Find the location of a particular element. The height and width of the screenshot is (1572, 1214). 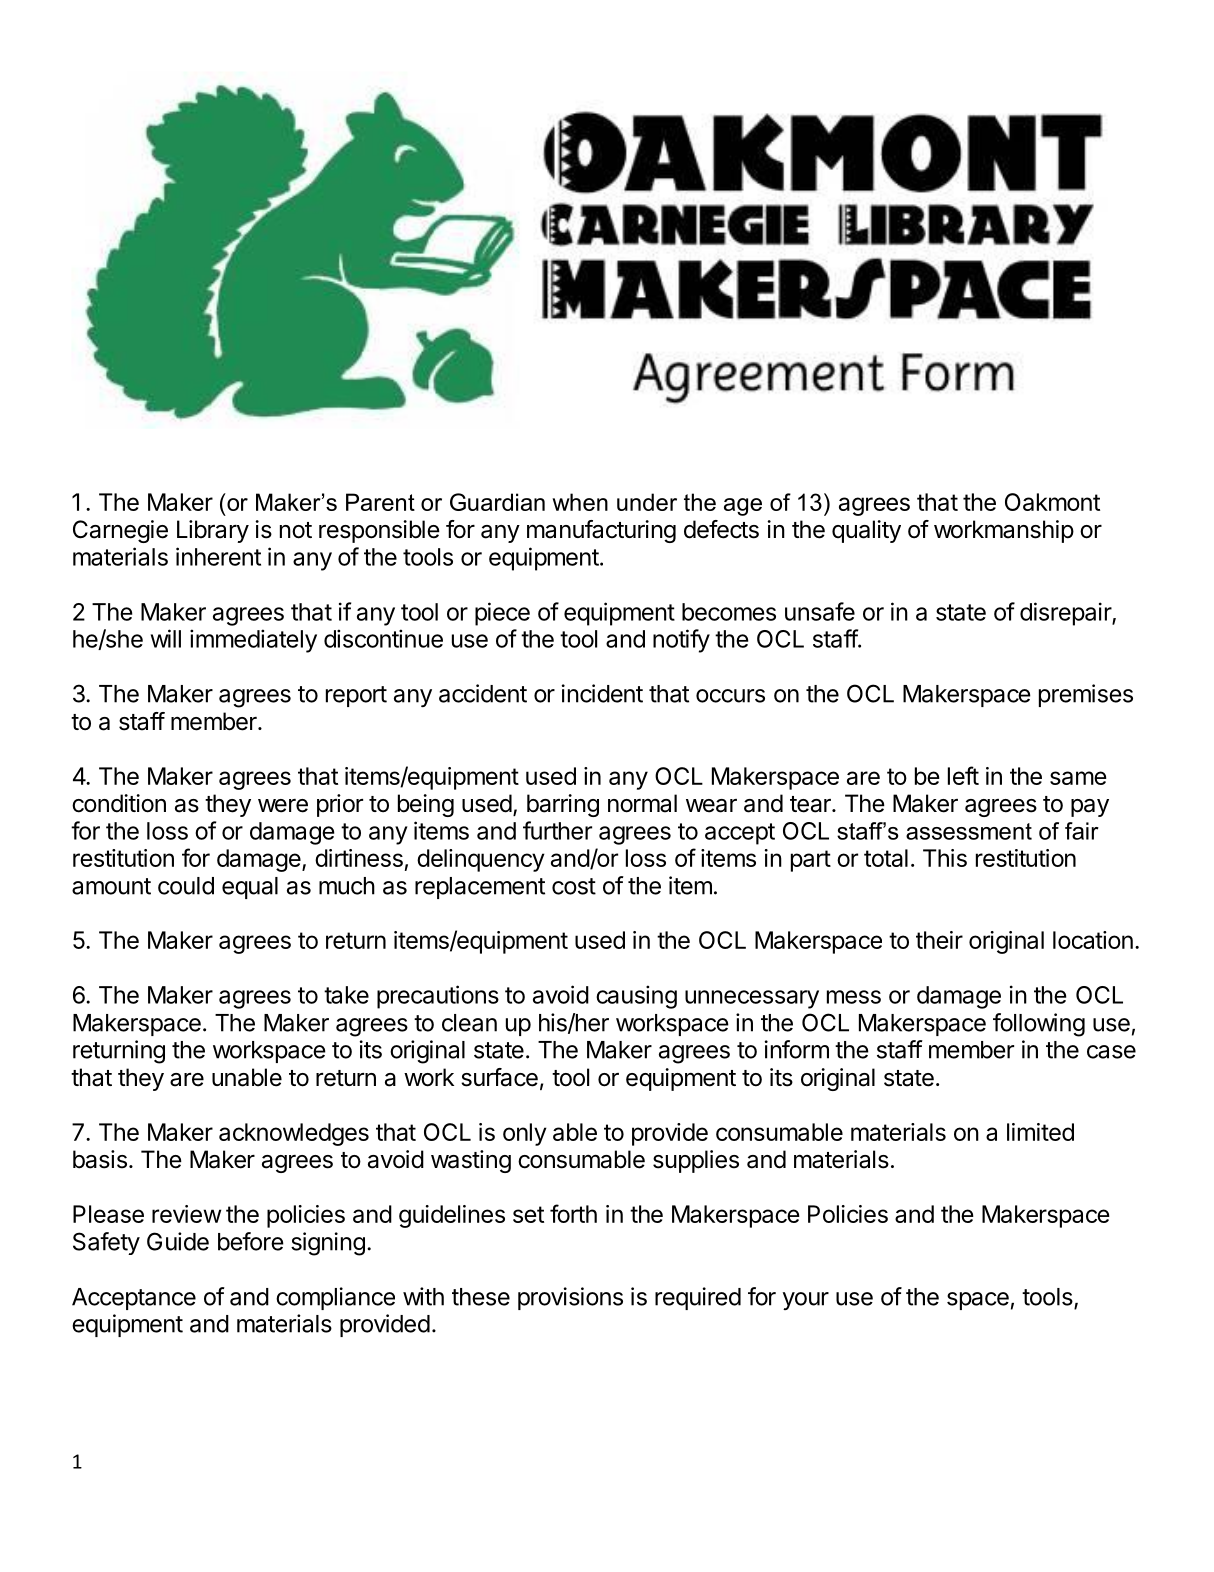

following is located at coordinates (1039, 1025).
